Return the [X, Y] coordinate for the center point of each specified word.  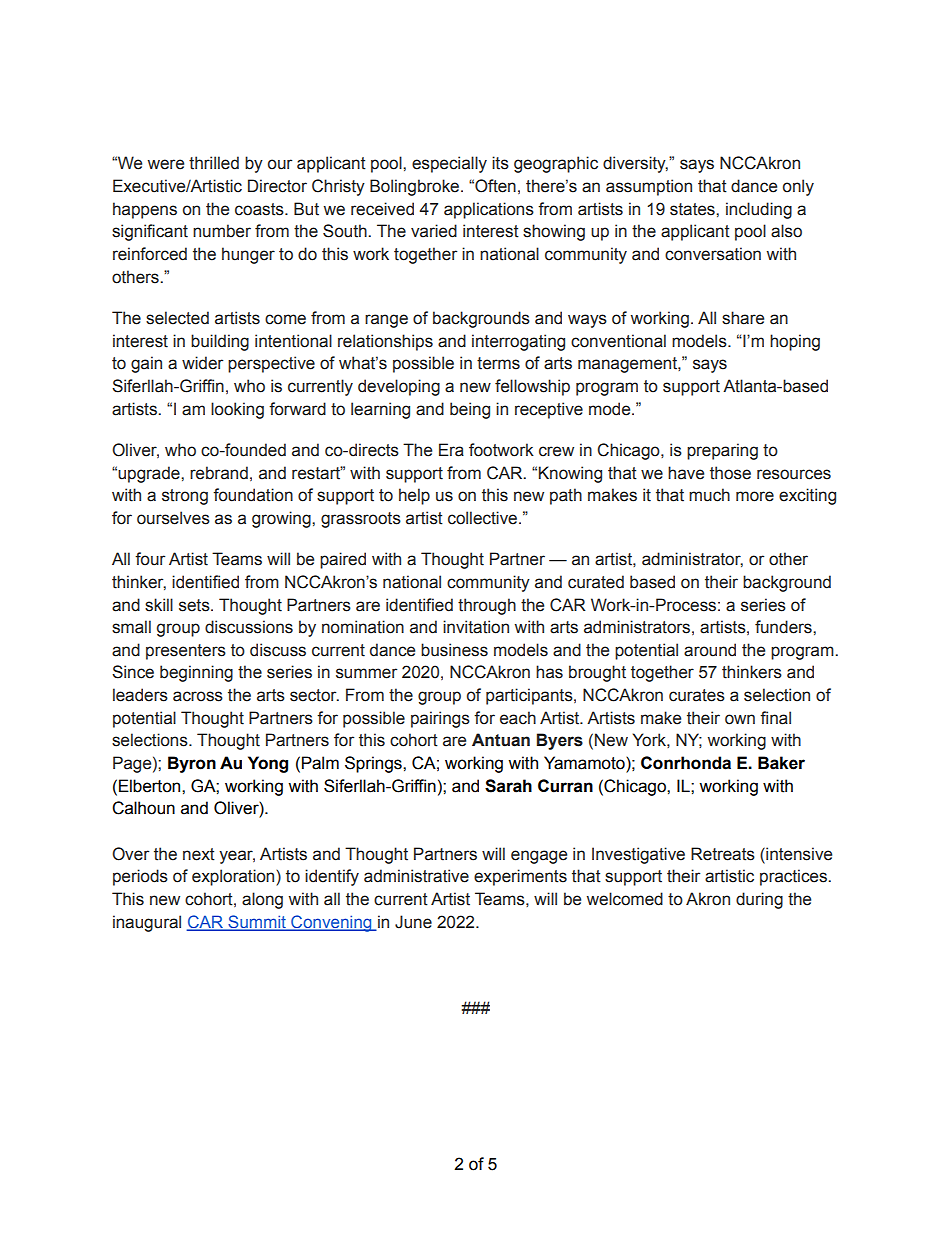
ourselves [173, 518]
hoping [795, 342]
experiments [520, 877]
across [198, 696]
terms [498, 363]
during [759, 900]
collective [484, 518]
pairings [440, 719]
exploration [234, 877]
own [740, 719]
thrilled [214, 163]
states [693, 209]
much [709, 495]
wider [202, 363]
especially [449, 164]
